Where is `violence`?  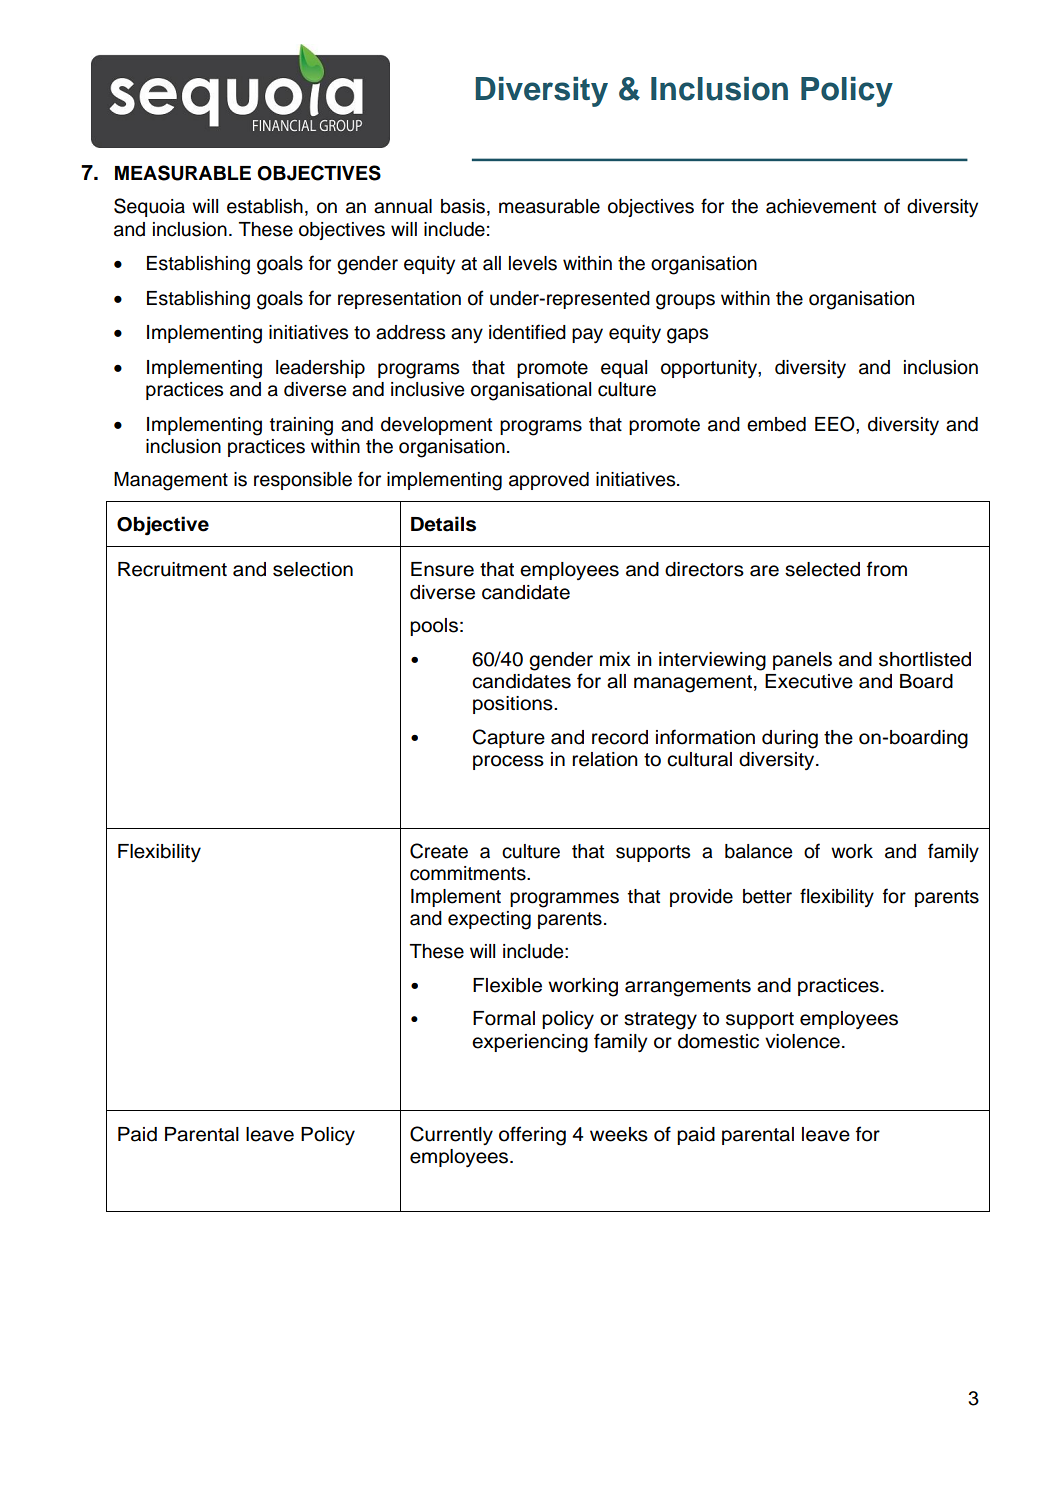
violence is located at coordinates (802, 1041).
